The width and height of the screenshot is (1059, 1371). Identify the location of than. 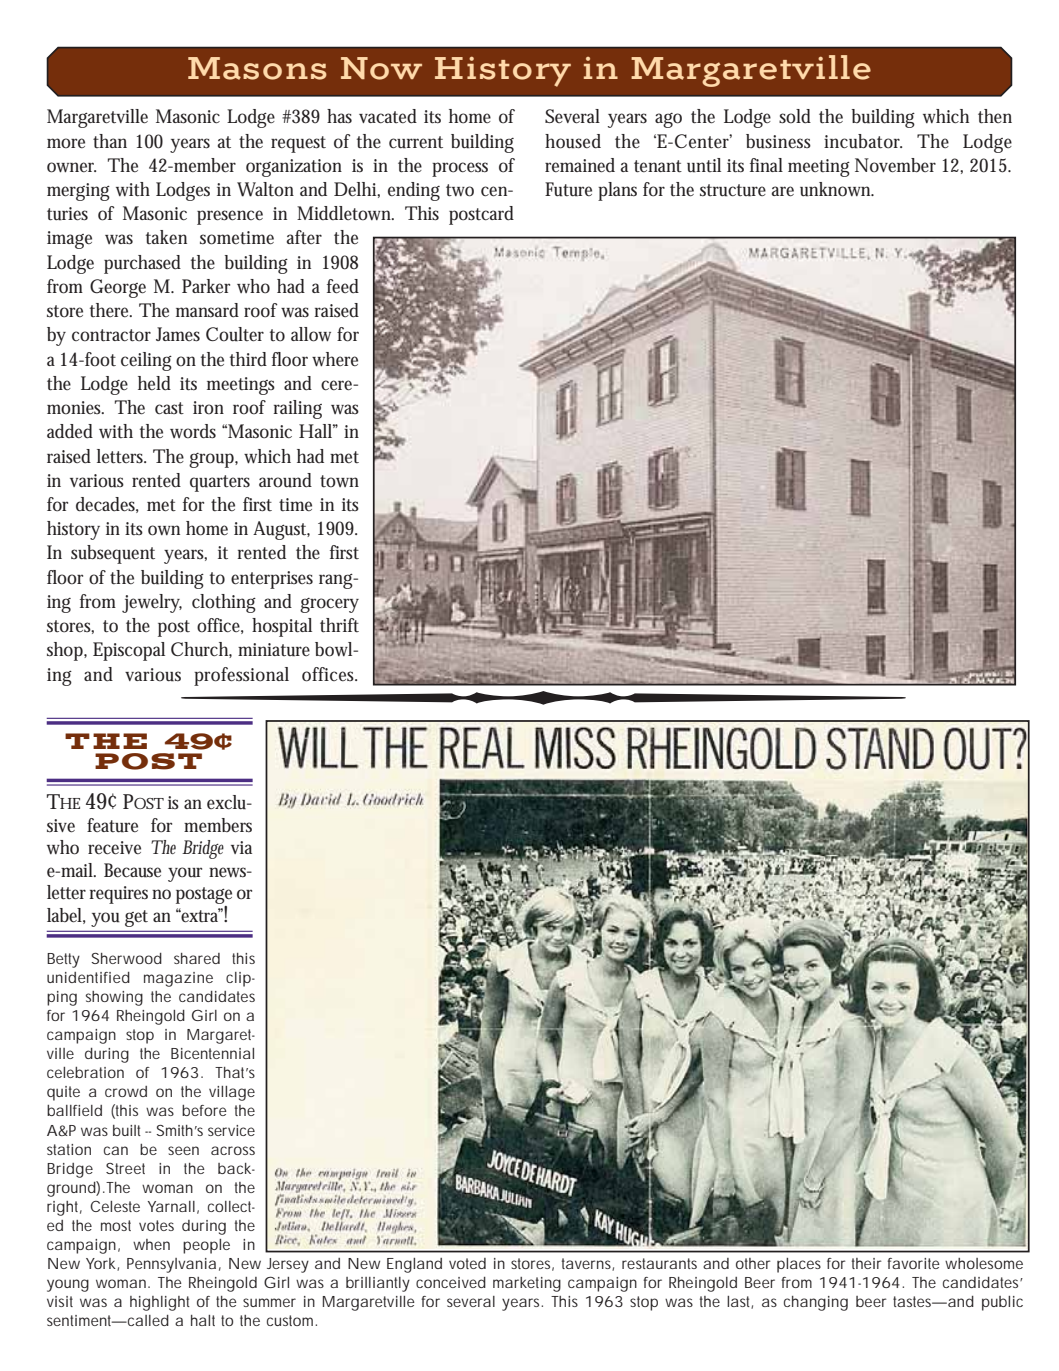
(110, 141).
